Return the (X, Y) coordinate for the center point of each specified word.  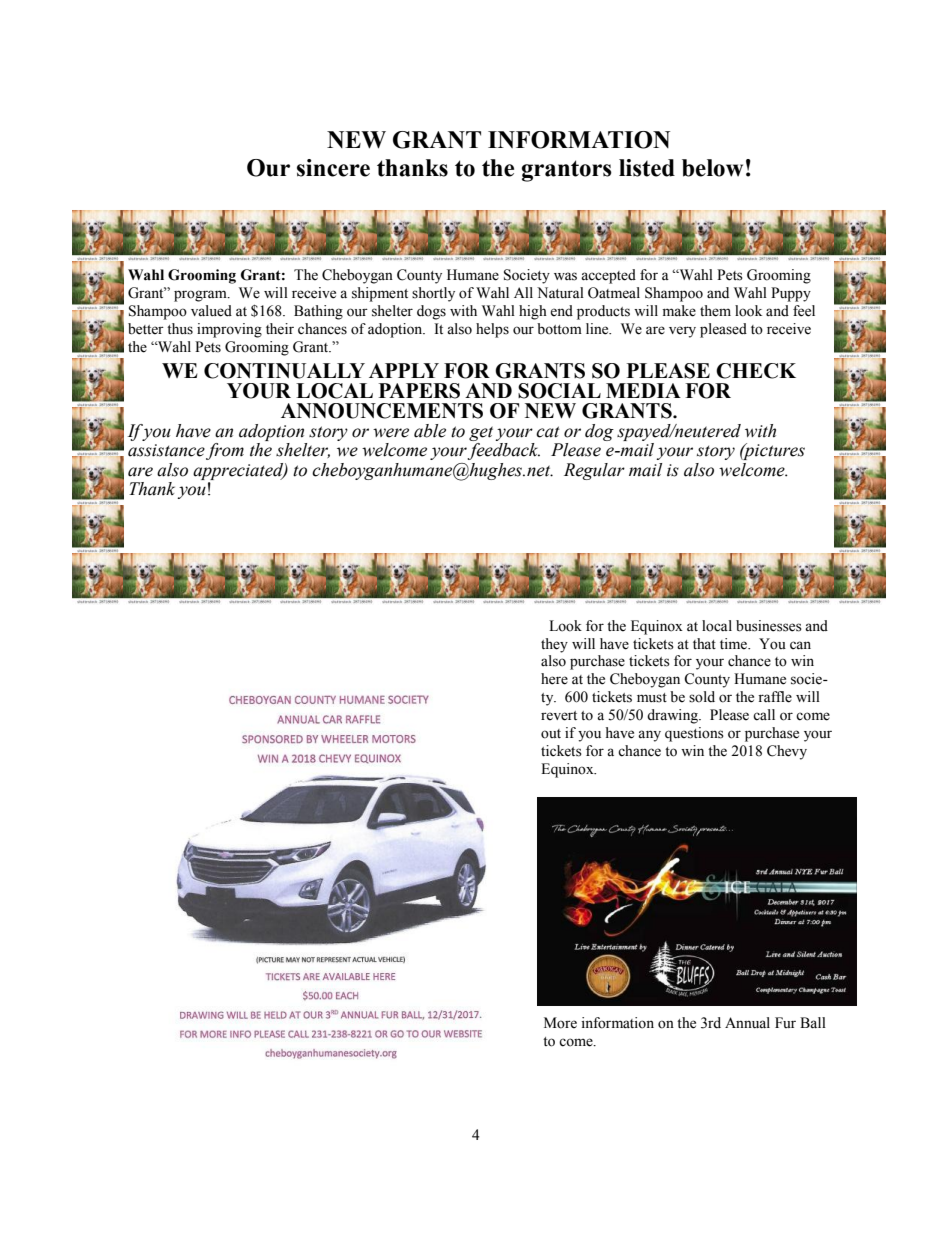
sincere (333, 168)
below (712, 168)
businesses (769, 626)
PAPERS (419, 391)
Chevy (787, 752)
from (225, 451)
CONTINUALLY (284, 371)
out (551, 734)
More (560, 1023)
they (554, 645)
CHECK (756, 371)
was (565, 276)
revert (559, 716)
